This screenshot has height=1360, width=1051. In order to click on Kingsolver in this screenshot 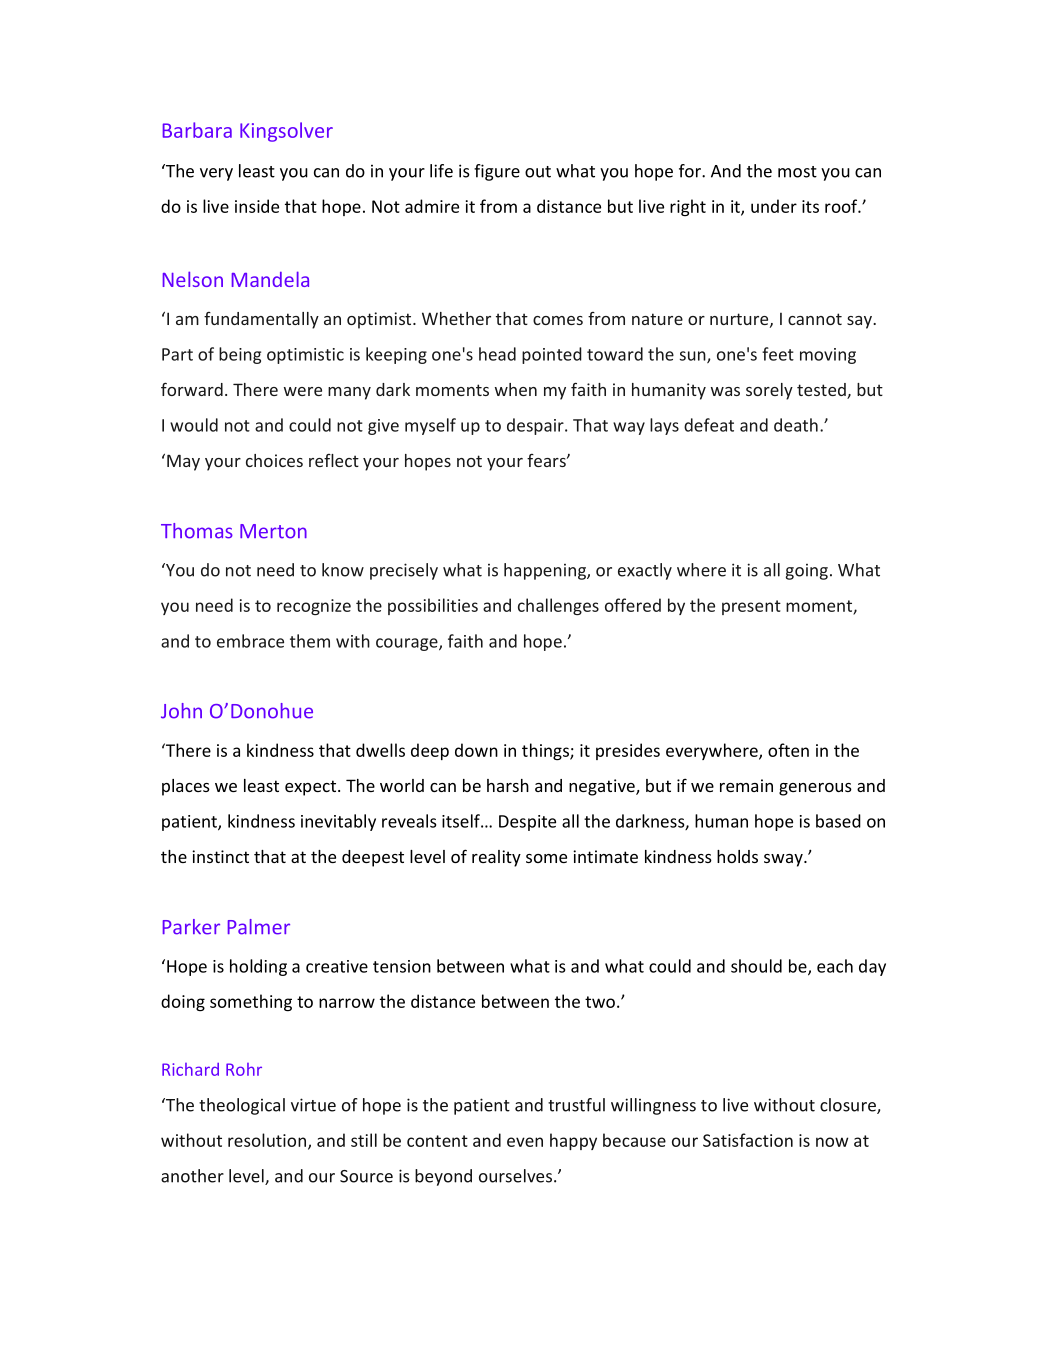, I will do `click(286, 132)`.
